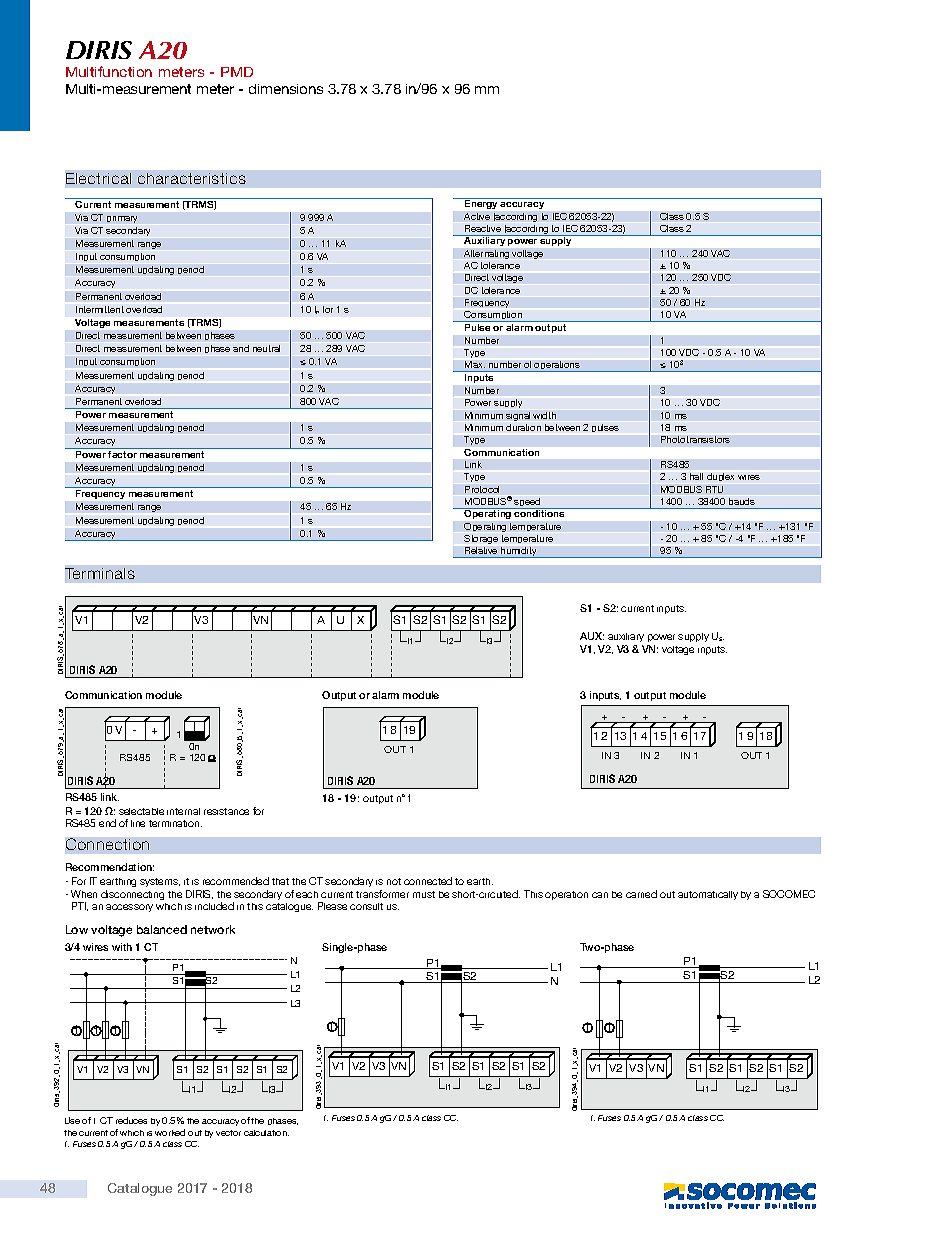 This screenshot has height=1233, width=952. What do you see at coordinates (141, 811) in the screenshot?
I see `selectable` at bounding box center [141, 811].
